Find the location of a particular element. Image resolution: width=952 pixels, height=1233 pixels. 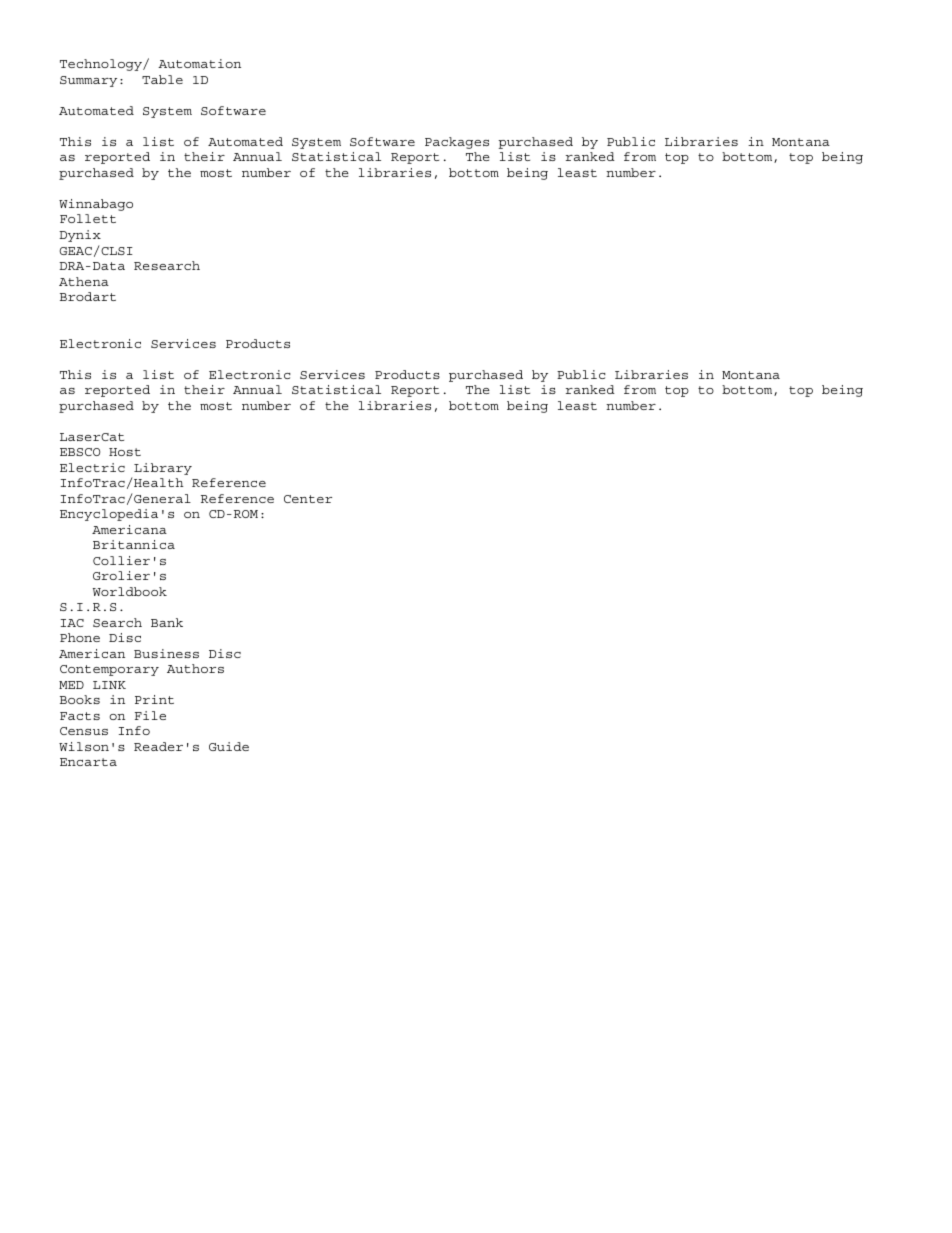

Host is located at coordinates (125, 452).
